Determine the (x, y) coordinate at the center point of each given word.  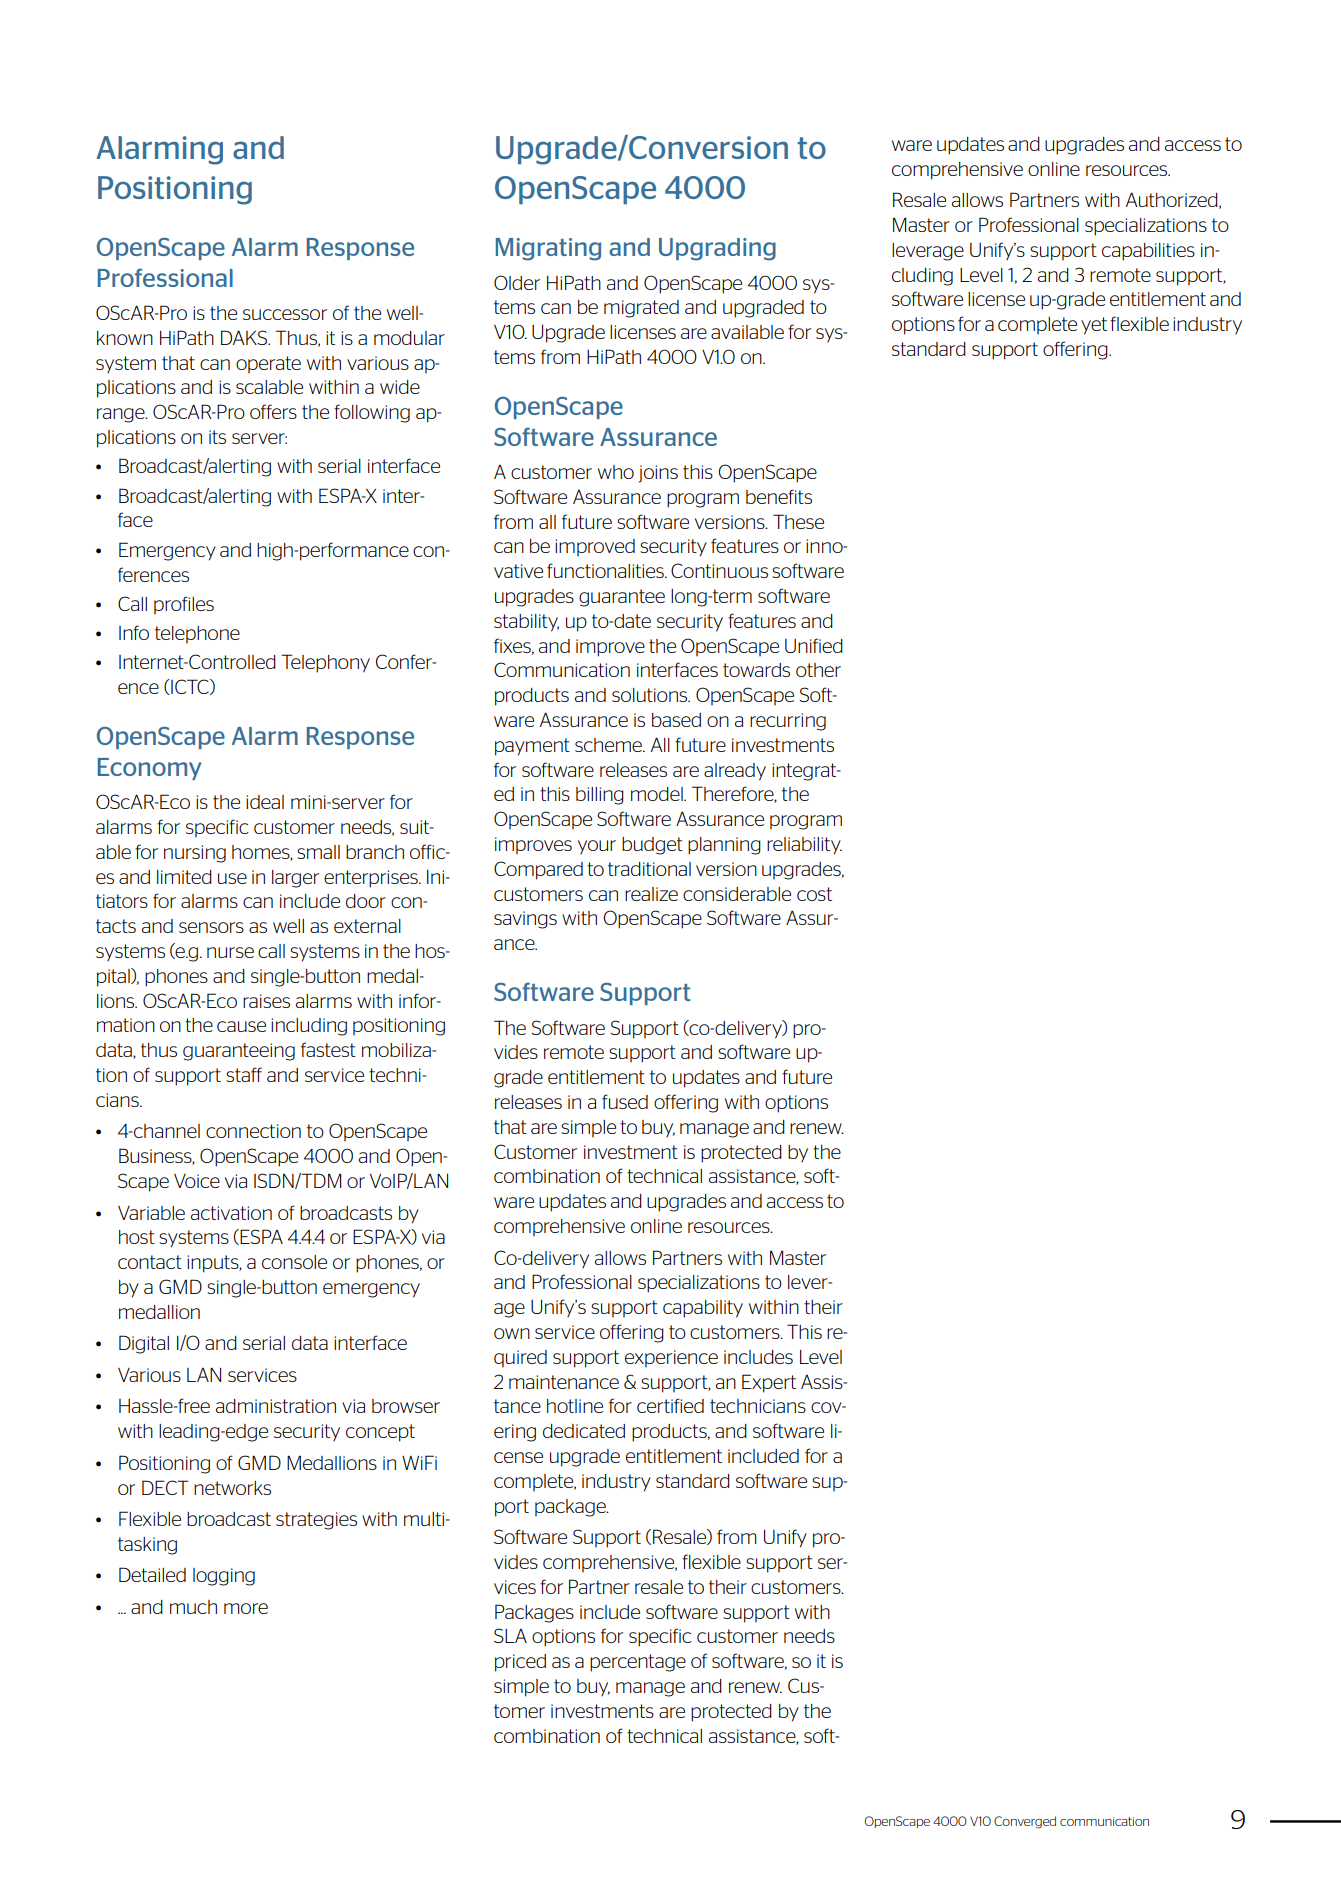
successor (285, 314)
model (658, 794)
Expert (769, 1383)
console (294, 1262)
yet (1094, 326)
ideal (265, 802)
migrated (641, 309)
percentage (638, 1663)
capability (703, 1309)
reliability (804, 846)
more (246, 1608)
